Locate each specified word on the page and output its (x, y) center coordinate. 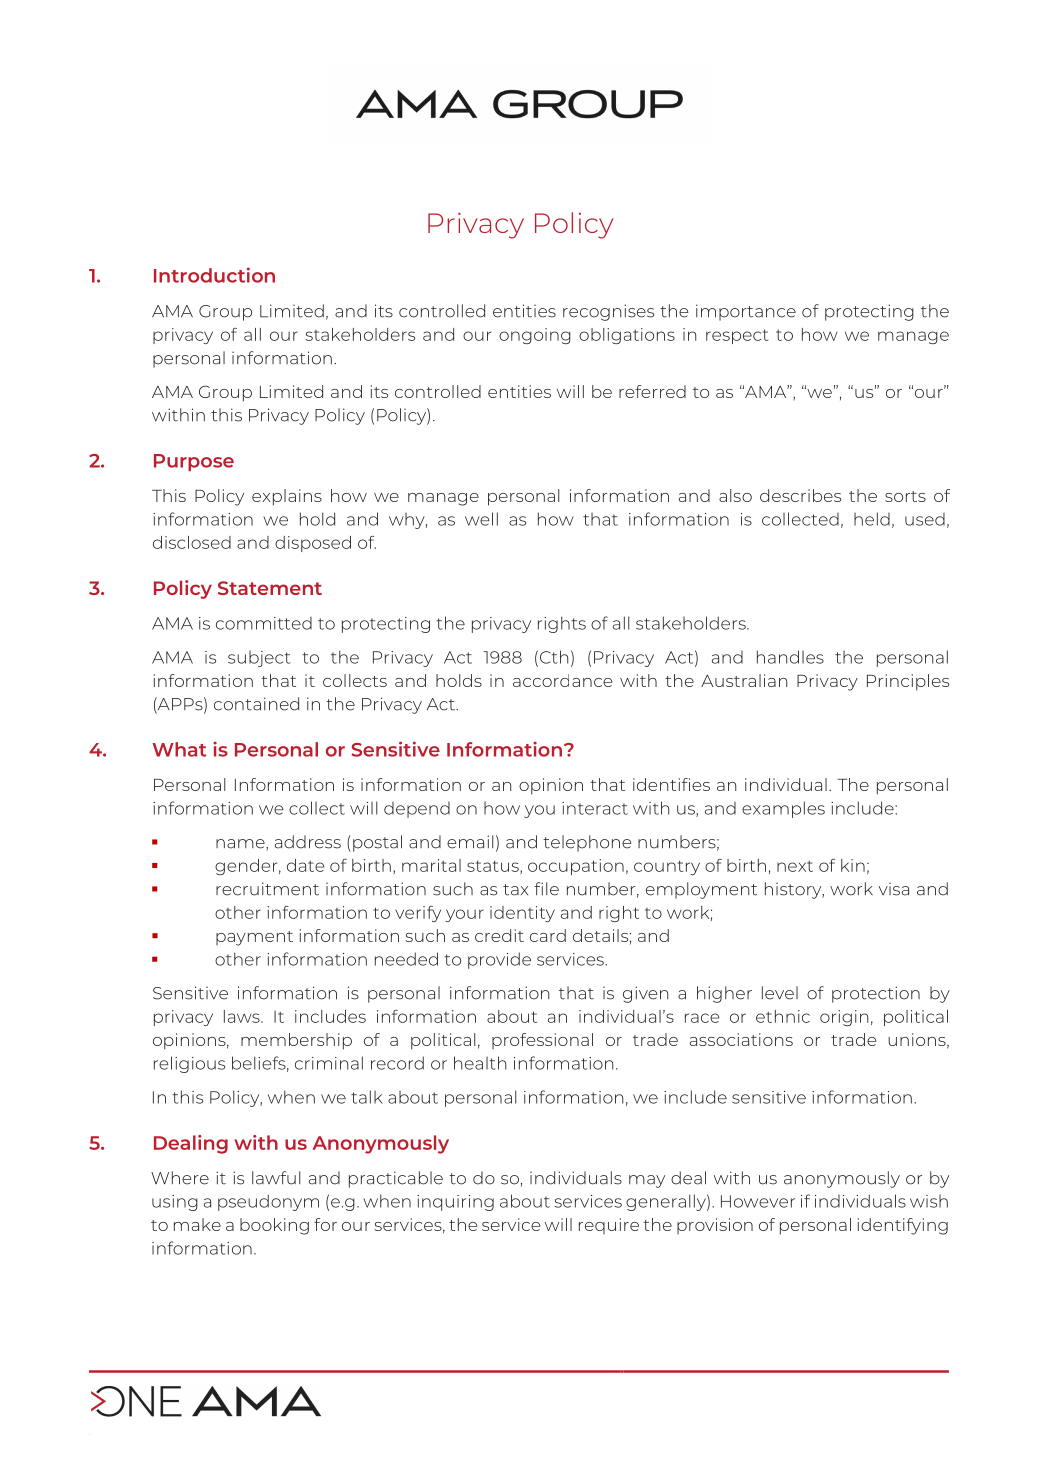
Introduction (214, 275)
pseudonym (268, 1202)
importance (746, 312)
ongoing (535, 336)
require (609, 1226)
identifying (903, 1226)
